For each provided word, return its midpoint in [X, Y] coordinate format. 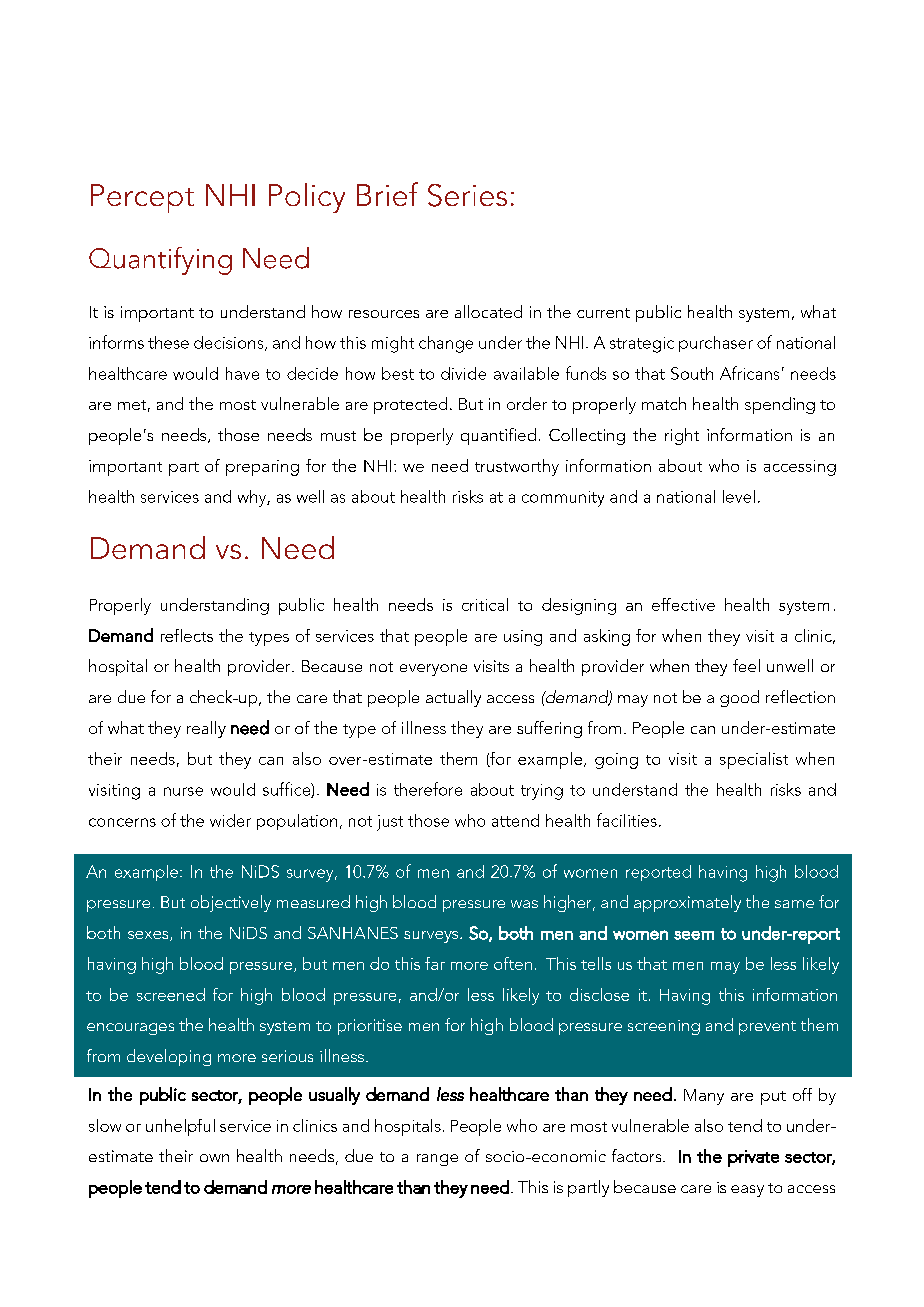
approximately [687, 903]
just [390, 823]
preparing [262, 468]
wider [230, 820]
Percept [142, 198]
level [739, 496]
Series [467, 195]
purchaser [716, 344]
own [214, 1158]
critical [485, 604]
